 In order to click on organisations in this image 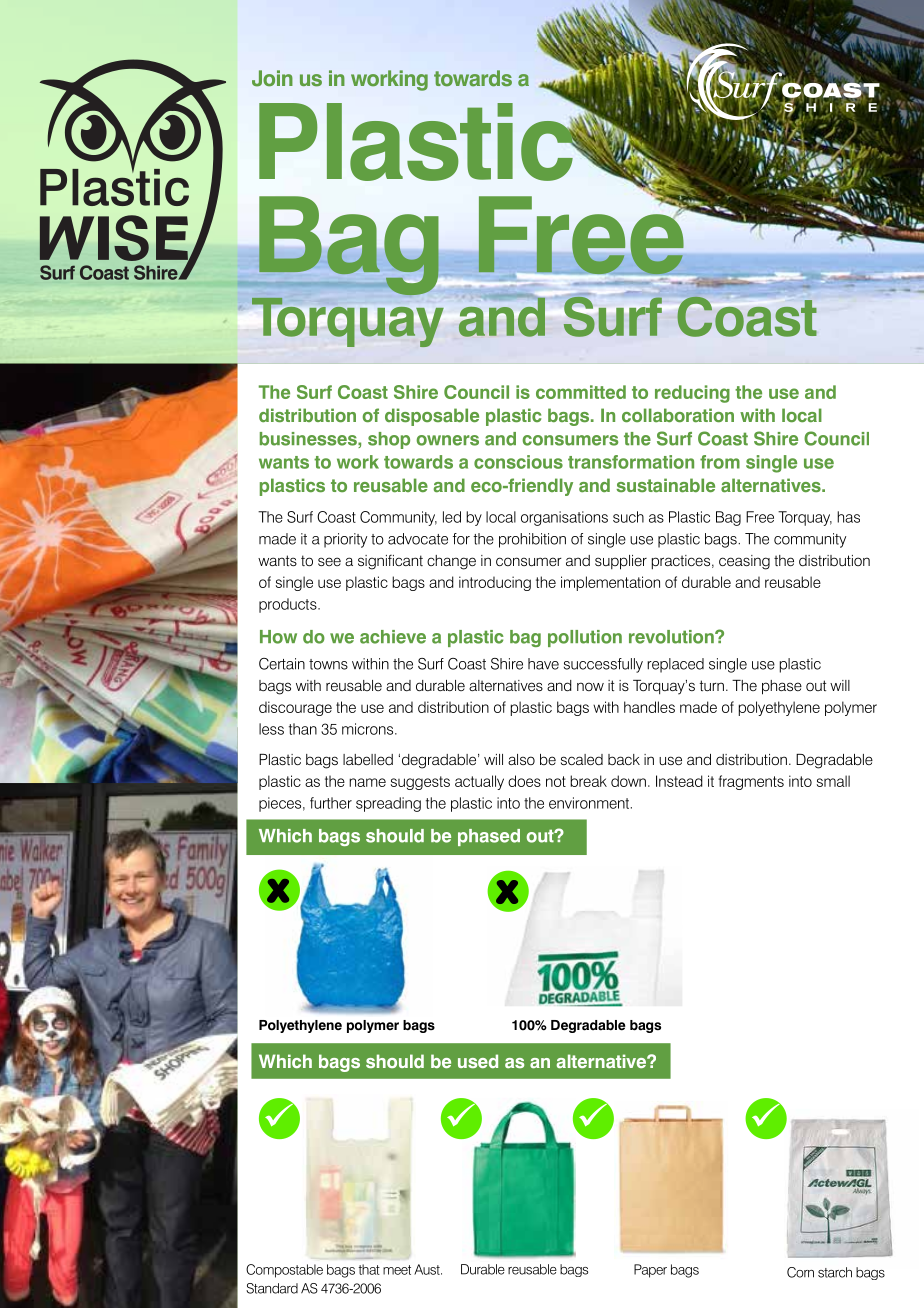, I will do `click(564, 518)`.
